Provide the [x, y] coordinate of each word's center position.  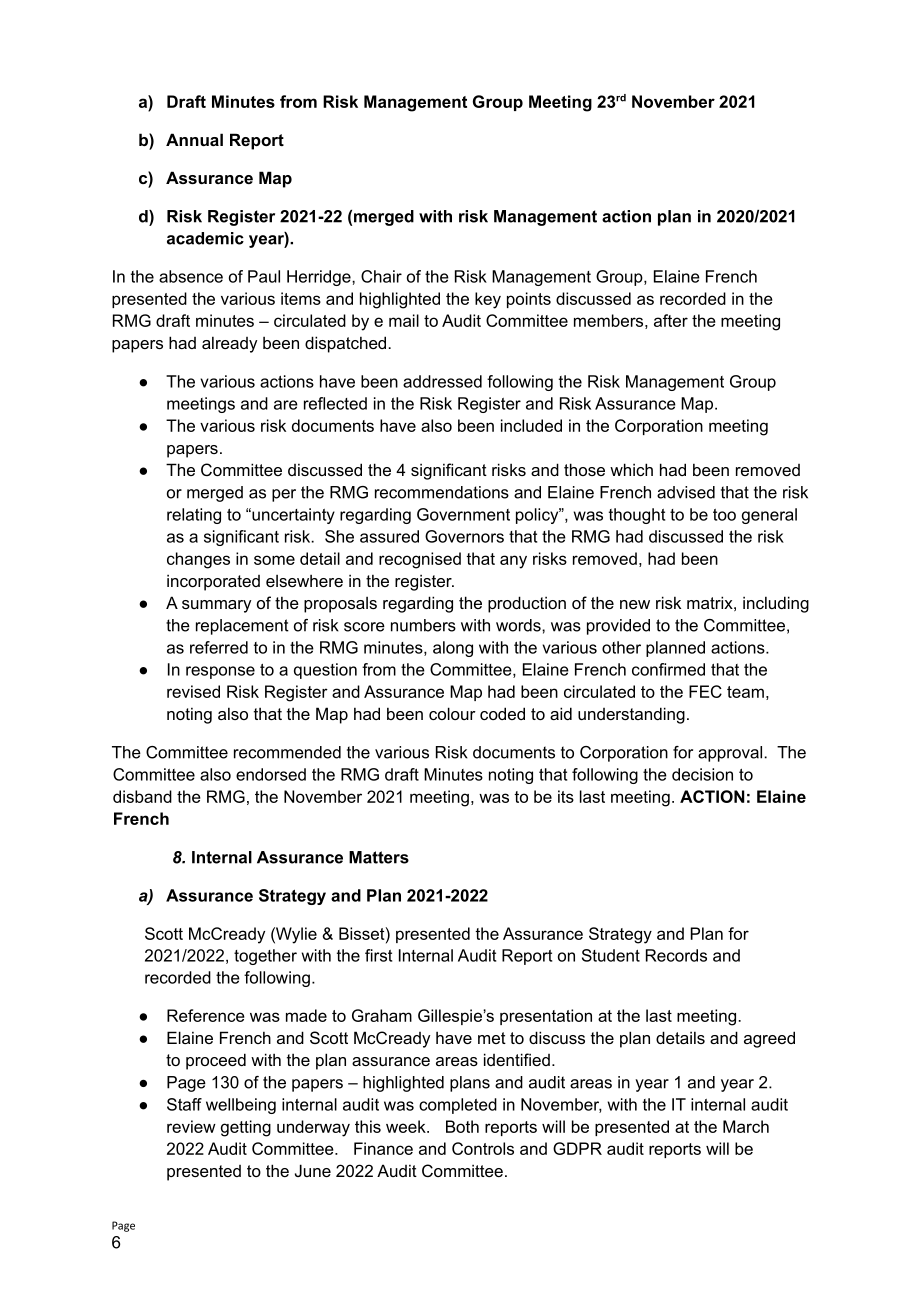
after [671, 320]
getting [246, 1128]
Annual [194, 139]
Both [462, 1126]
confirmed [668, 669]
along [453, 649]
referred [219, 647]
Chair [381, 276]
